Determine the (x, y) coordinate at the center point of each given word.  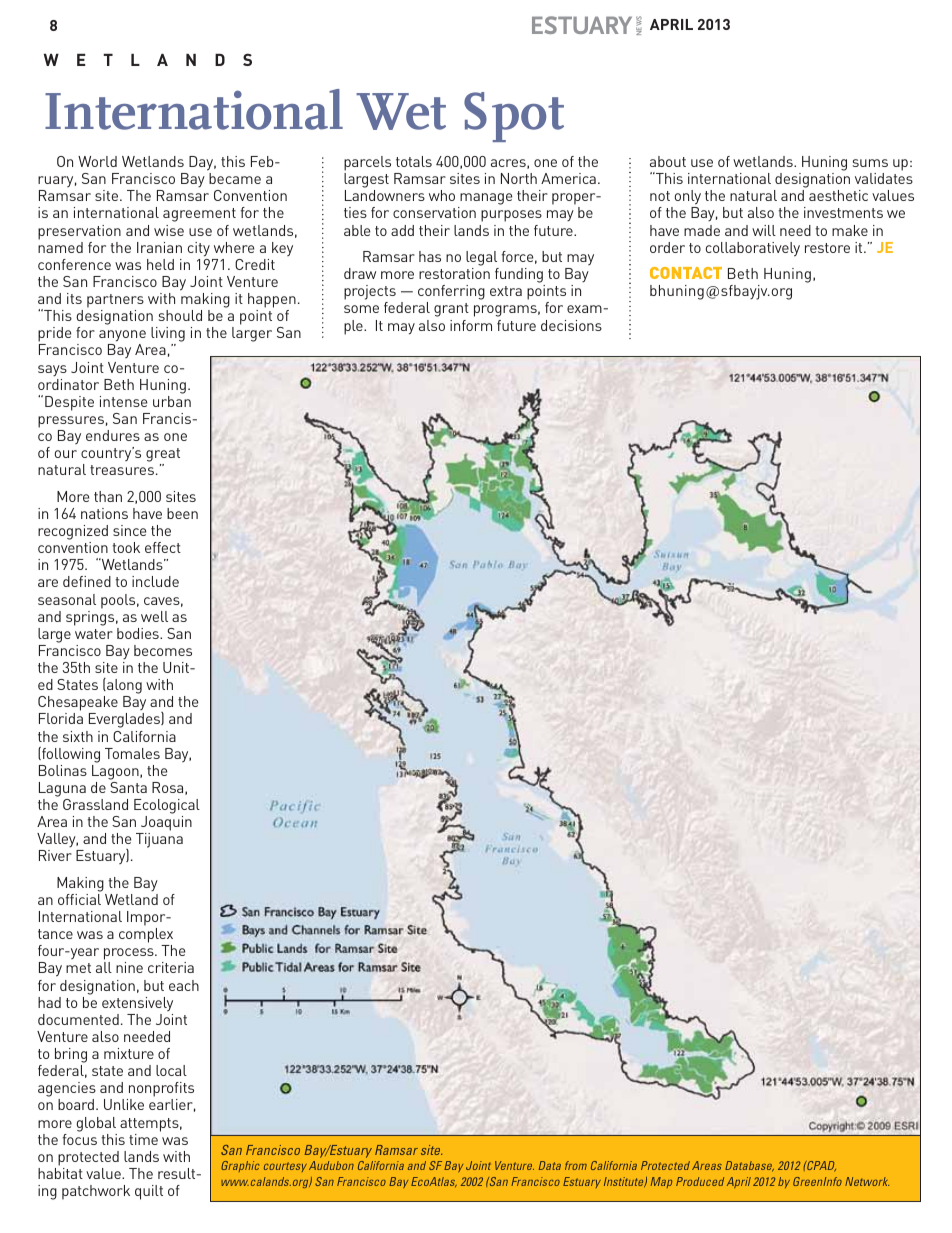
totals (414, 161)
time (143, 1139)
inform (471, 325)
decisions (571, 325)
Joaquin (165, 825)
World (97, 161)
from (576, 1165)
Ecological (167, 806)
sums (870, 163)
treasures (122, 470)
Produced (700, 1181)
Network (867, 1181)
